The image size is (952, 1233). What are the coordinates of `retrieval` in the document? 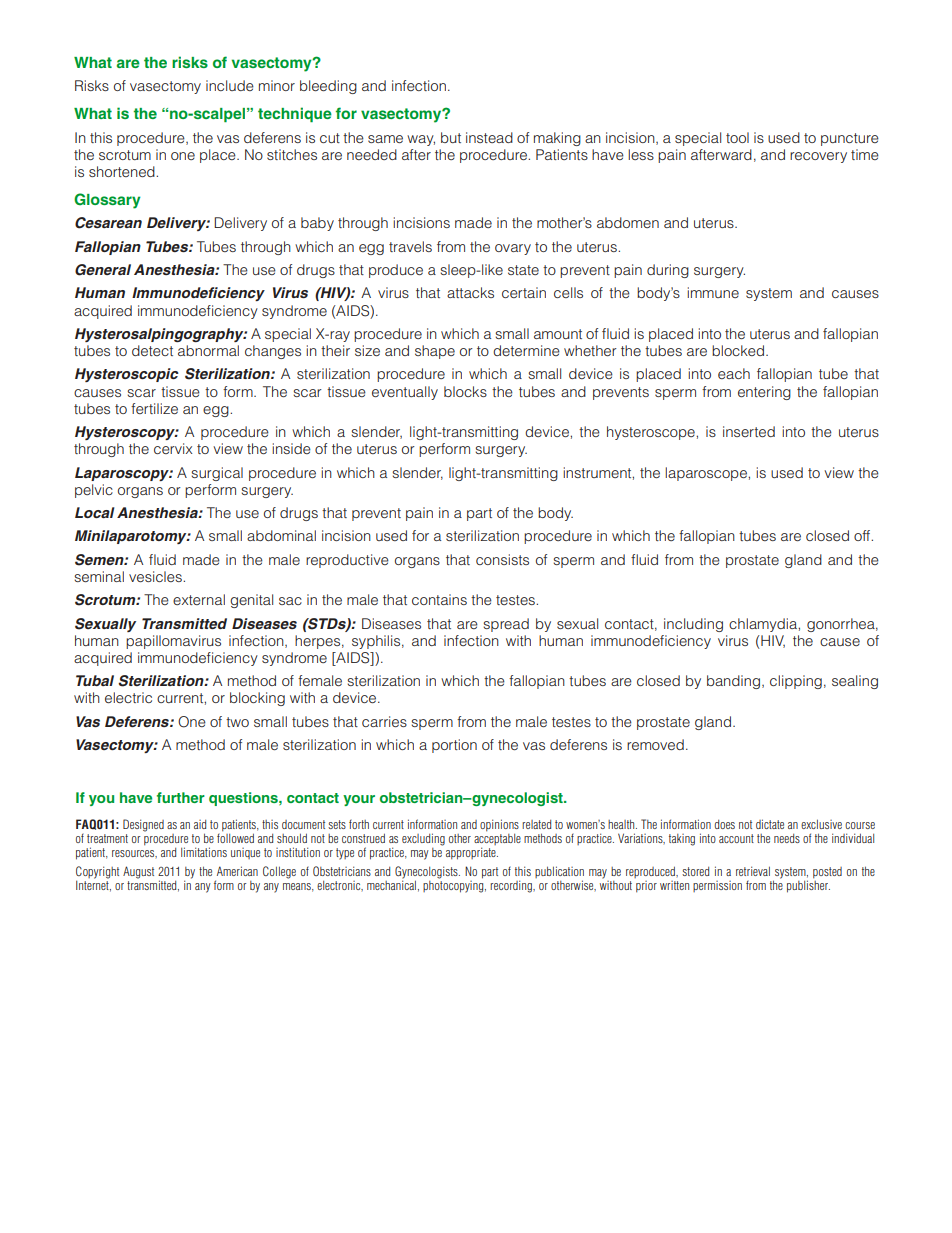 It's located at (753, 871).
